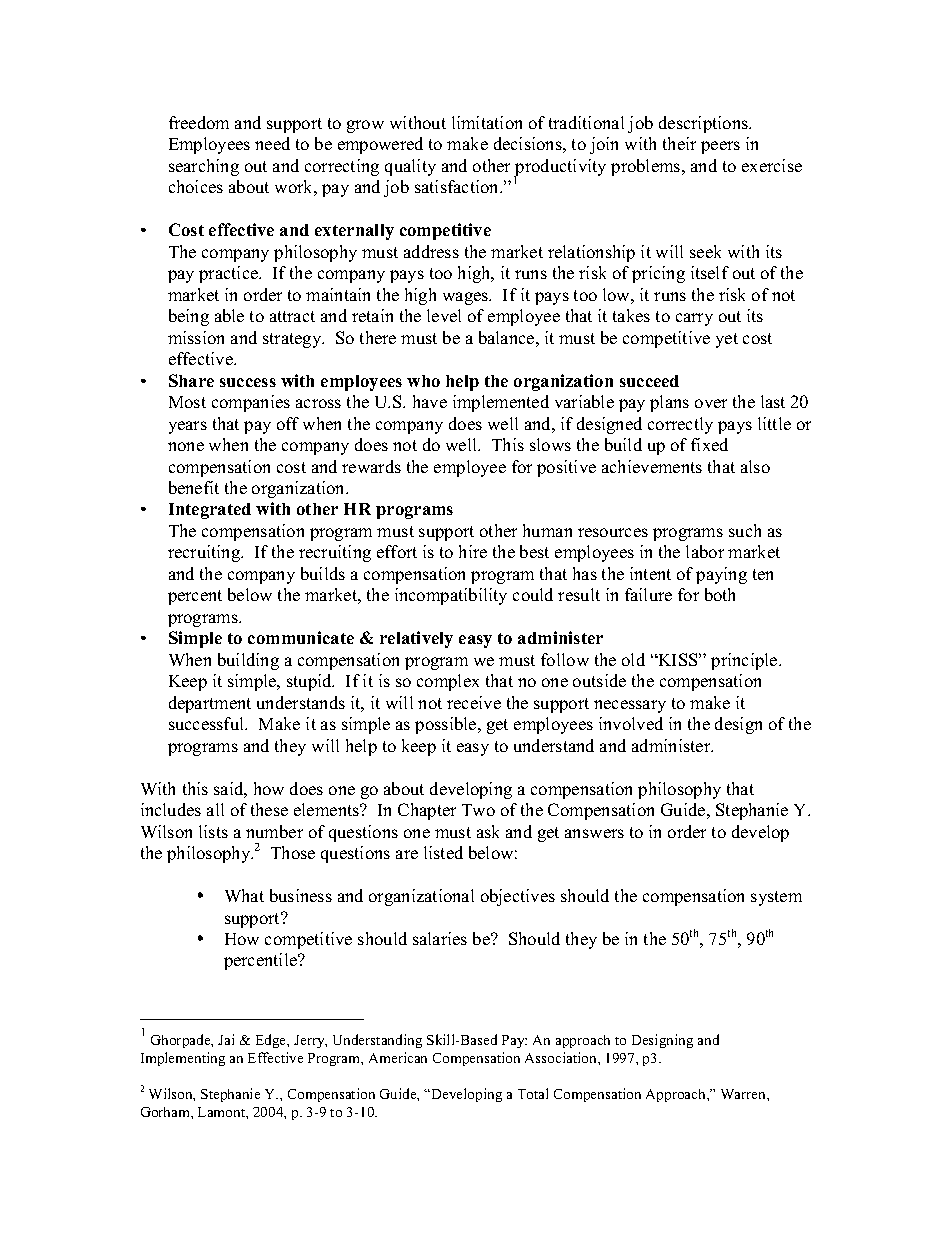 The image size is (952, 1233). I want to click on involved, so click(631, 723).
